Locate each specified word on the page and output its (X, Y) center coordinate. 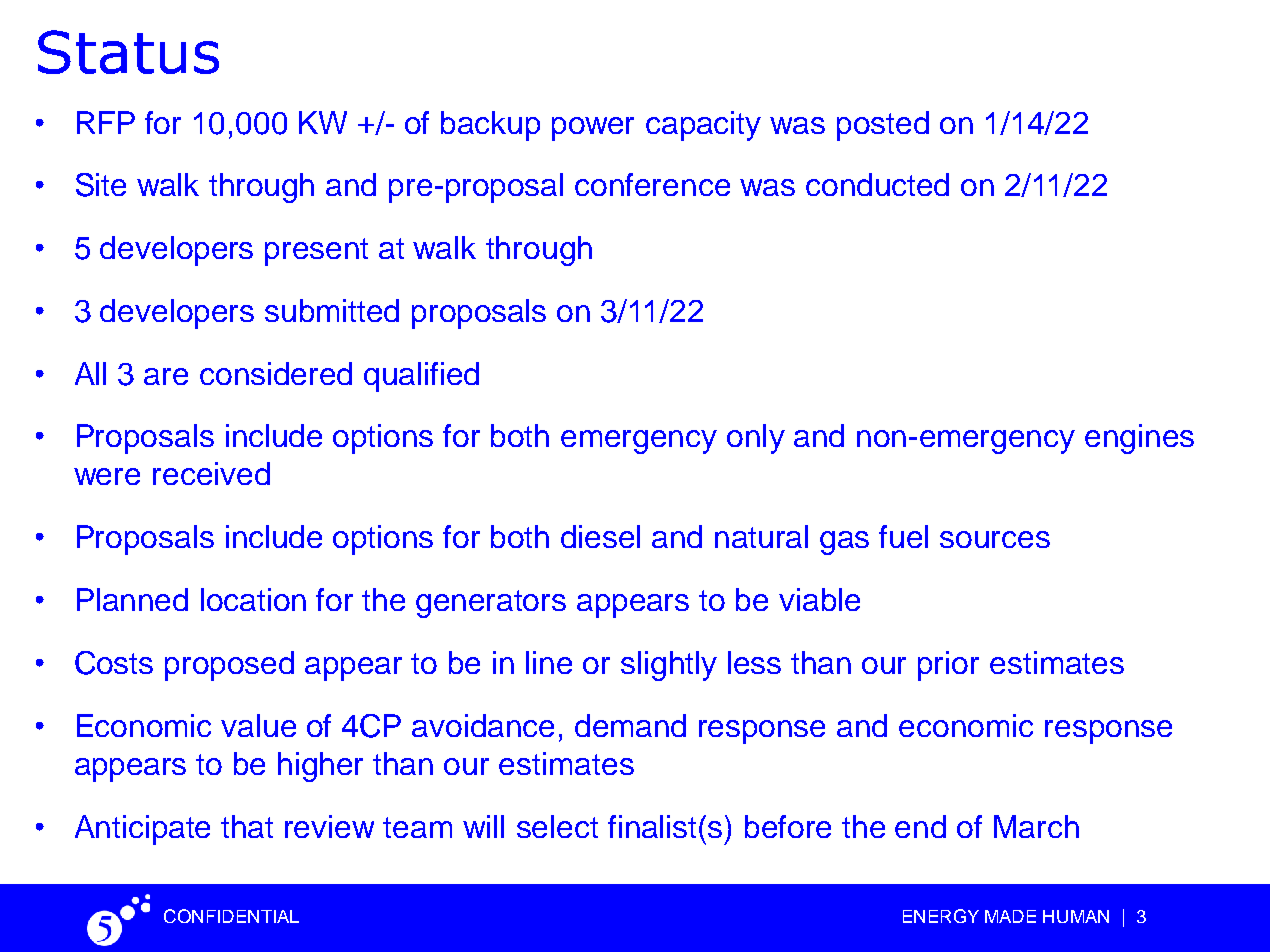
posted (883, 126)
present (316, 252)
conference (652, 184)
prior (948, 666)
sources (995, 539)
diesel (600, 536)
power (593, 129)
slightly (669, 666)
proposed (229, 666)
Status (128, 52)
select (557, 826)
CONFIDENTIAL (231, 916)
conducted (877, 184)
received (211, 473)
